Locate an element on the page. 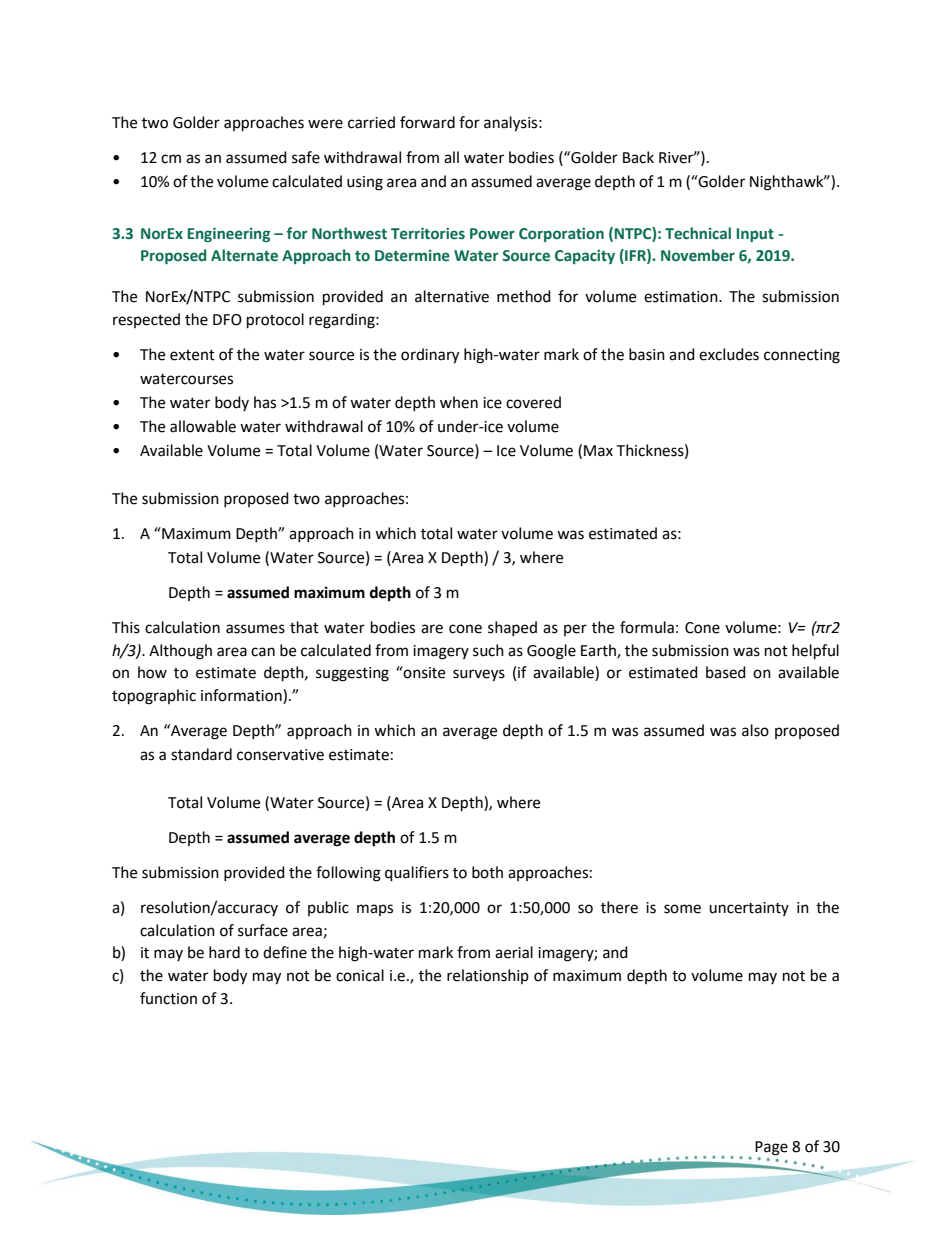 This image has height=1233, width=952. Page is located at coordinates (771, 1149).
